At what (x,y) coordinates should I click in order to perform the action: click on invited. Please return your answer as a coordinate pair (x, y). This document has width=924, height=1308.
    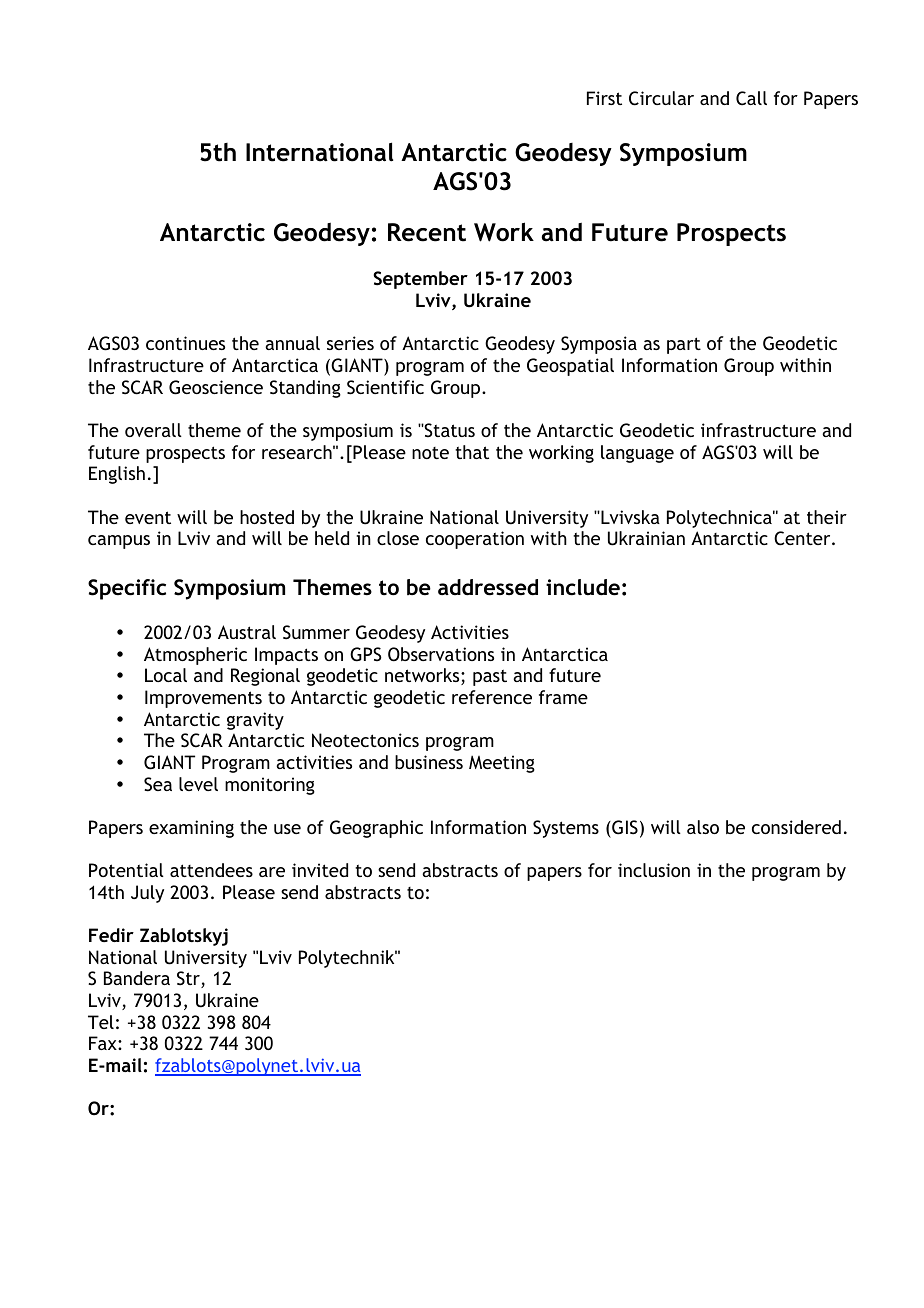
    Looking at the image, I should click on (320, 870).
